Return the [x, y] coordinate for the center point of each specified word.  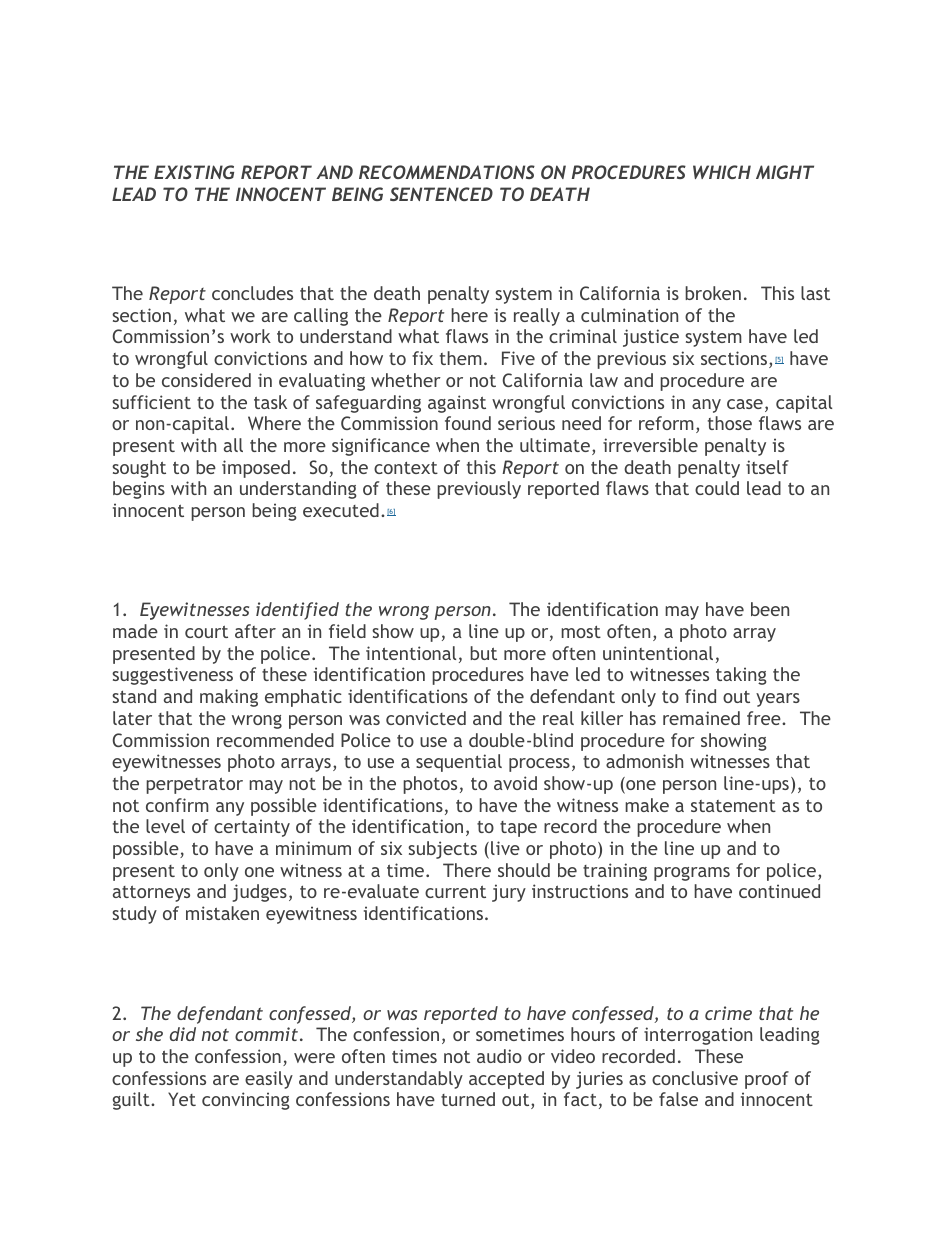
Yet [182, 1099]
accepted [506, 1080]
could [717, 488]
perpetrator [194, 785]
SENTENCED [441, 194]
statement [733, 806]
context [406, 468]
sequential [459, 763]
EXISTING [194, 172]
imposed [256, 469]
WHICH [722, 172]
